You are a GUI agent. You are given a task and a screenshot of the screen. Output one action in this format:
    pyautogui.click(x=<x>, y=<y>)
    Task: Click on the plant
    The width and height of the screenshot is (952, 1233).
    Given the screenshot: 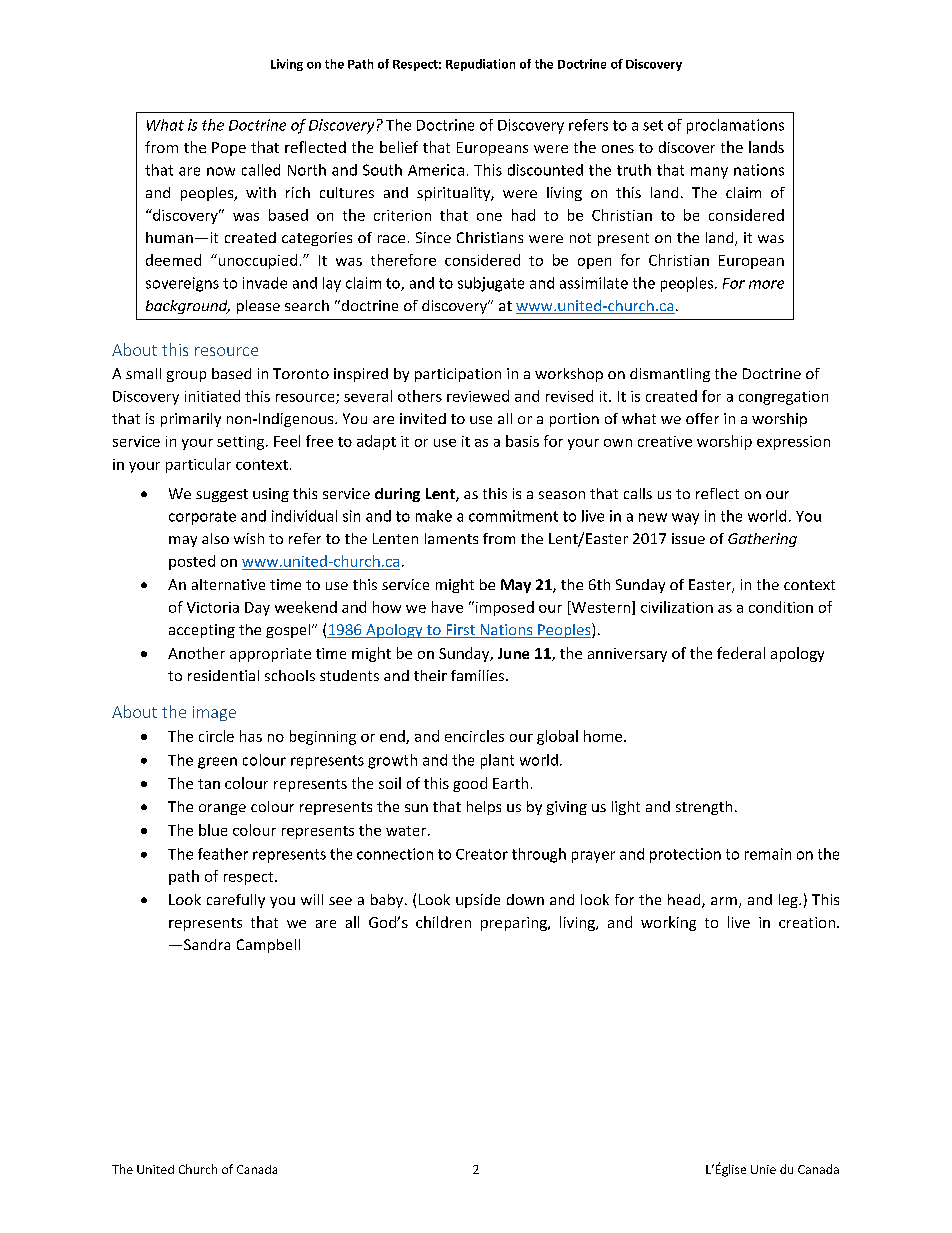 What is the action you would take?
    pyautogui.click(x=497, y=761)
